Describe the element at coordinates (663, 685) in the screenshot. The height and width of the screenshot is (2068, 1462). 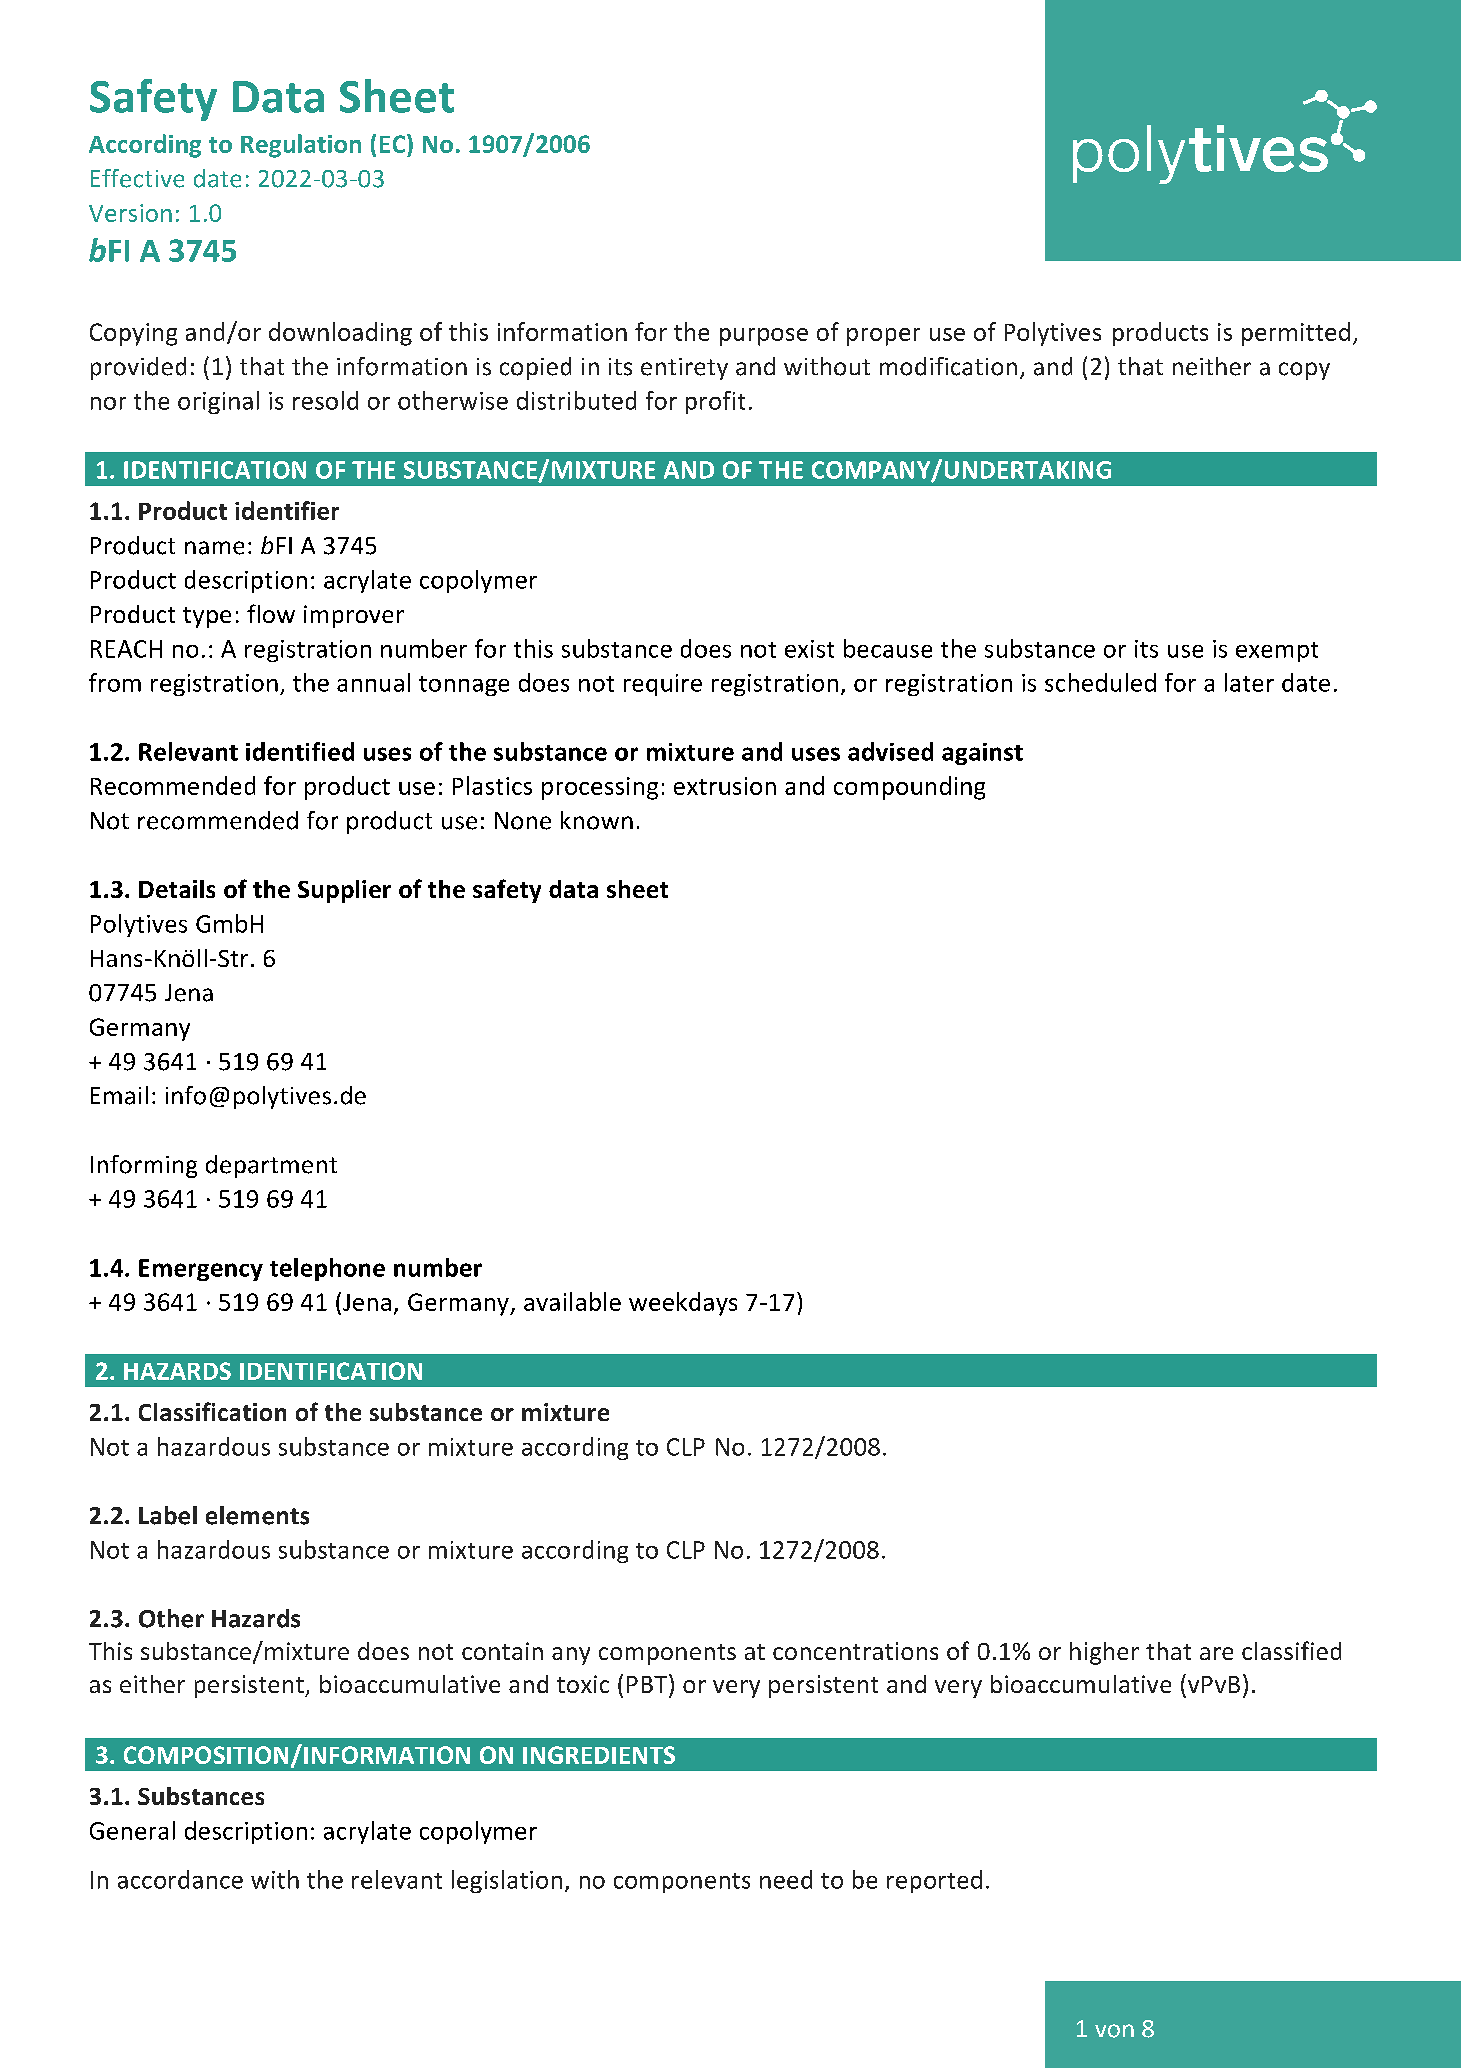
I see `require` at that location.
